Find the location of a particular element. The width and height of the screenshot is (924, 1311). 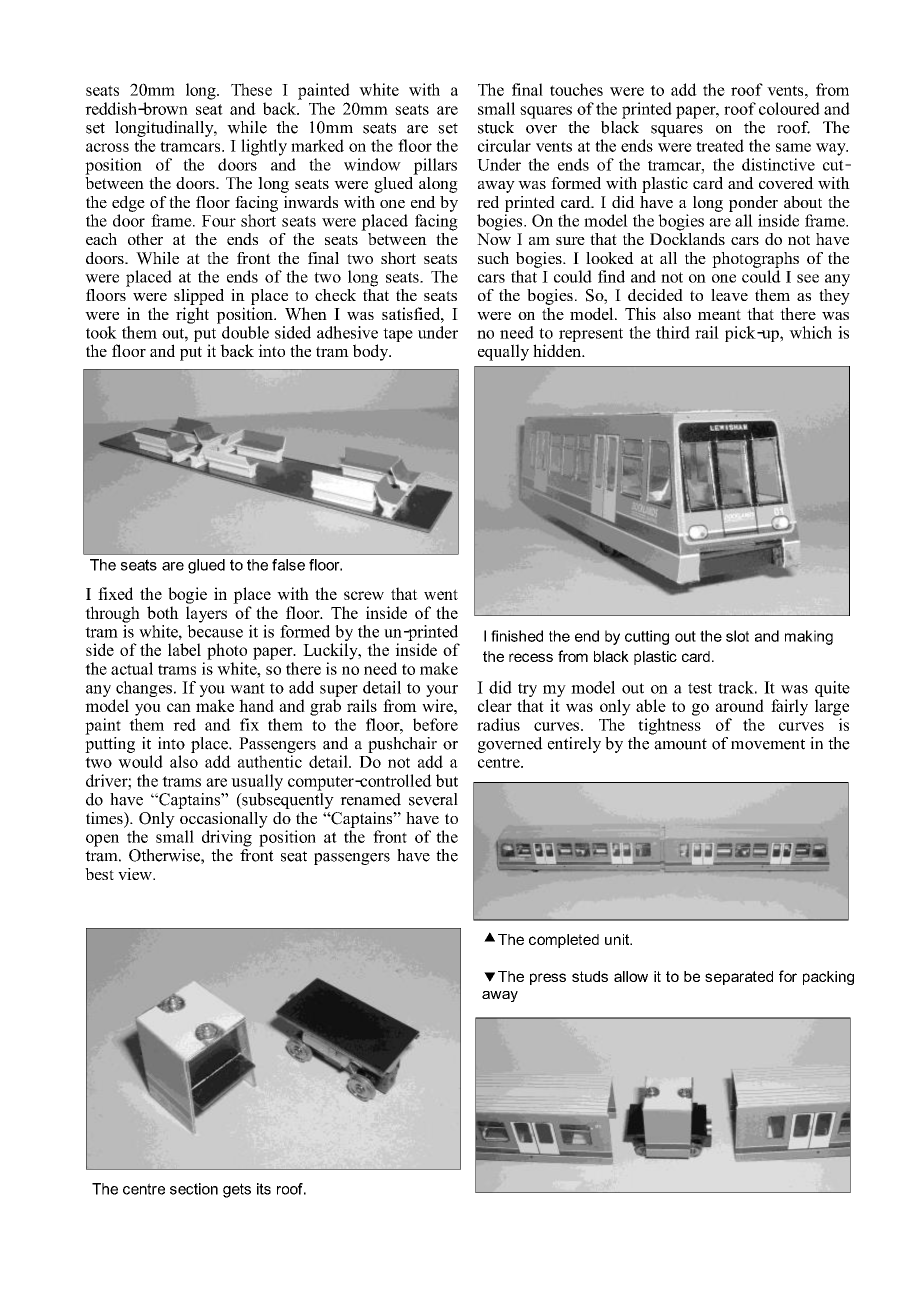

slot is located at coordinates (737, 636).
